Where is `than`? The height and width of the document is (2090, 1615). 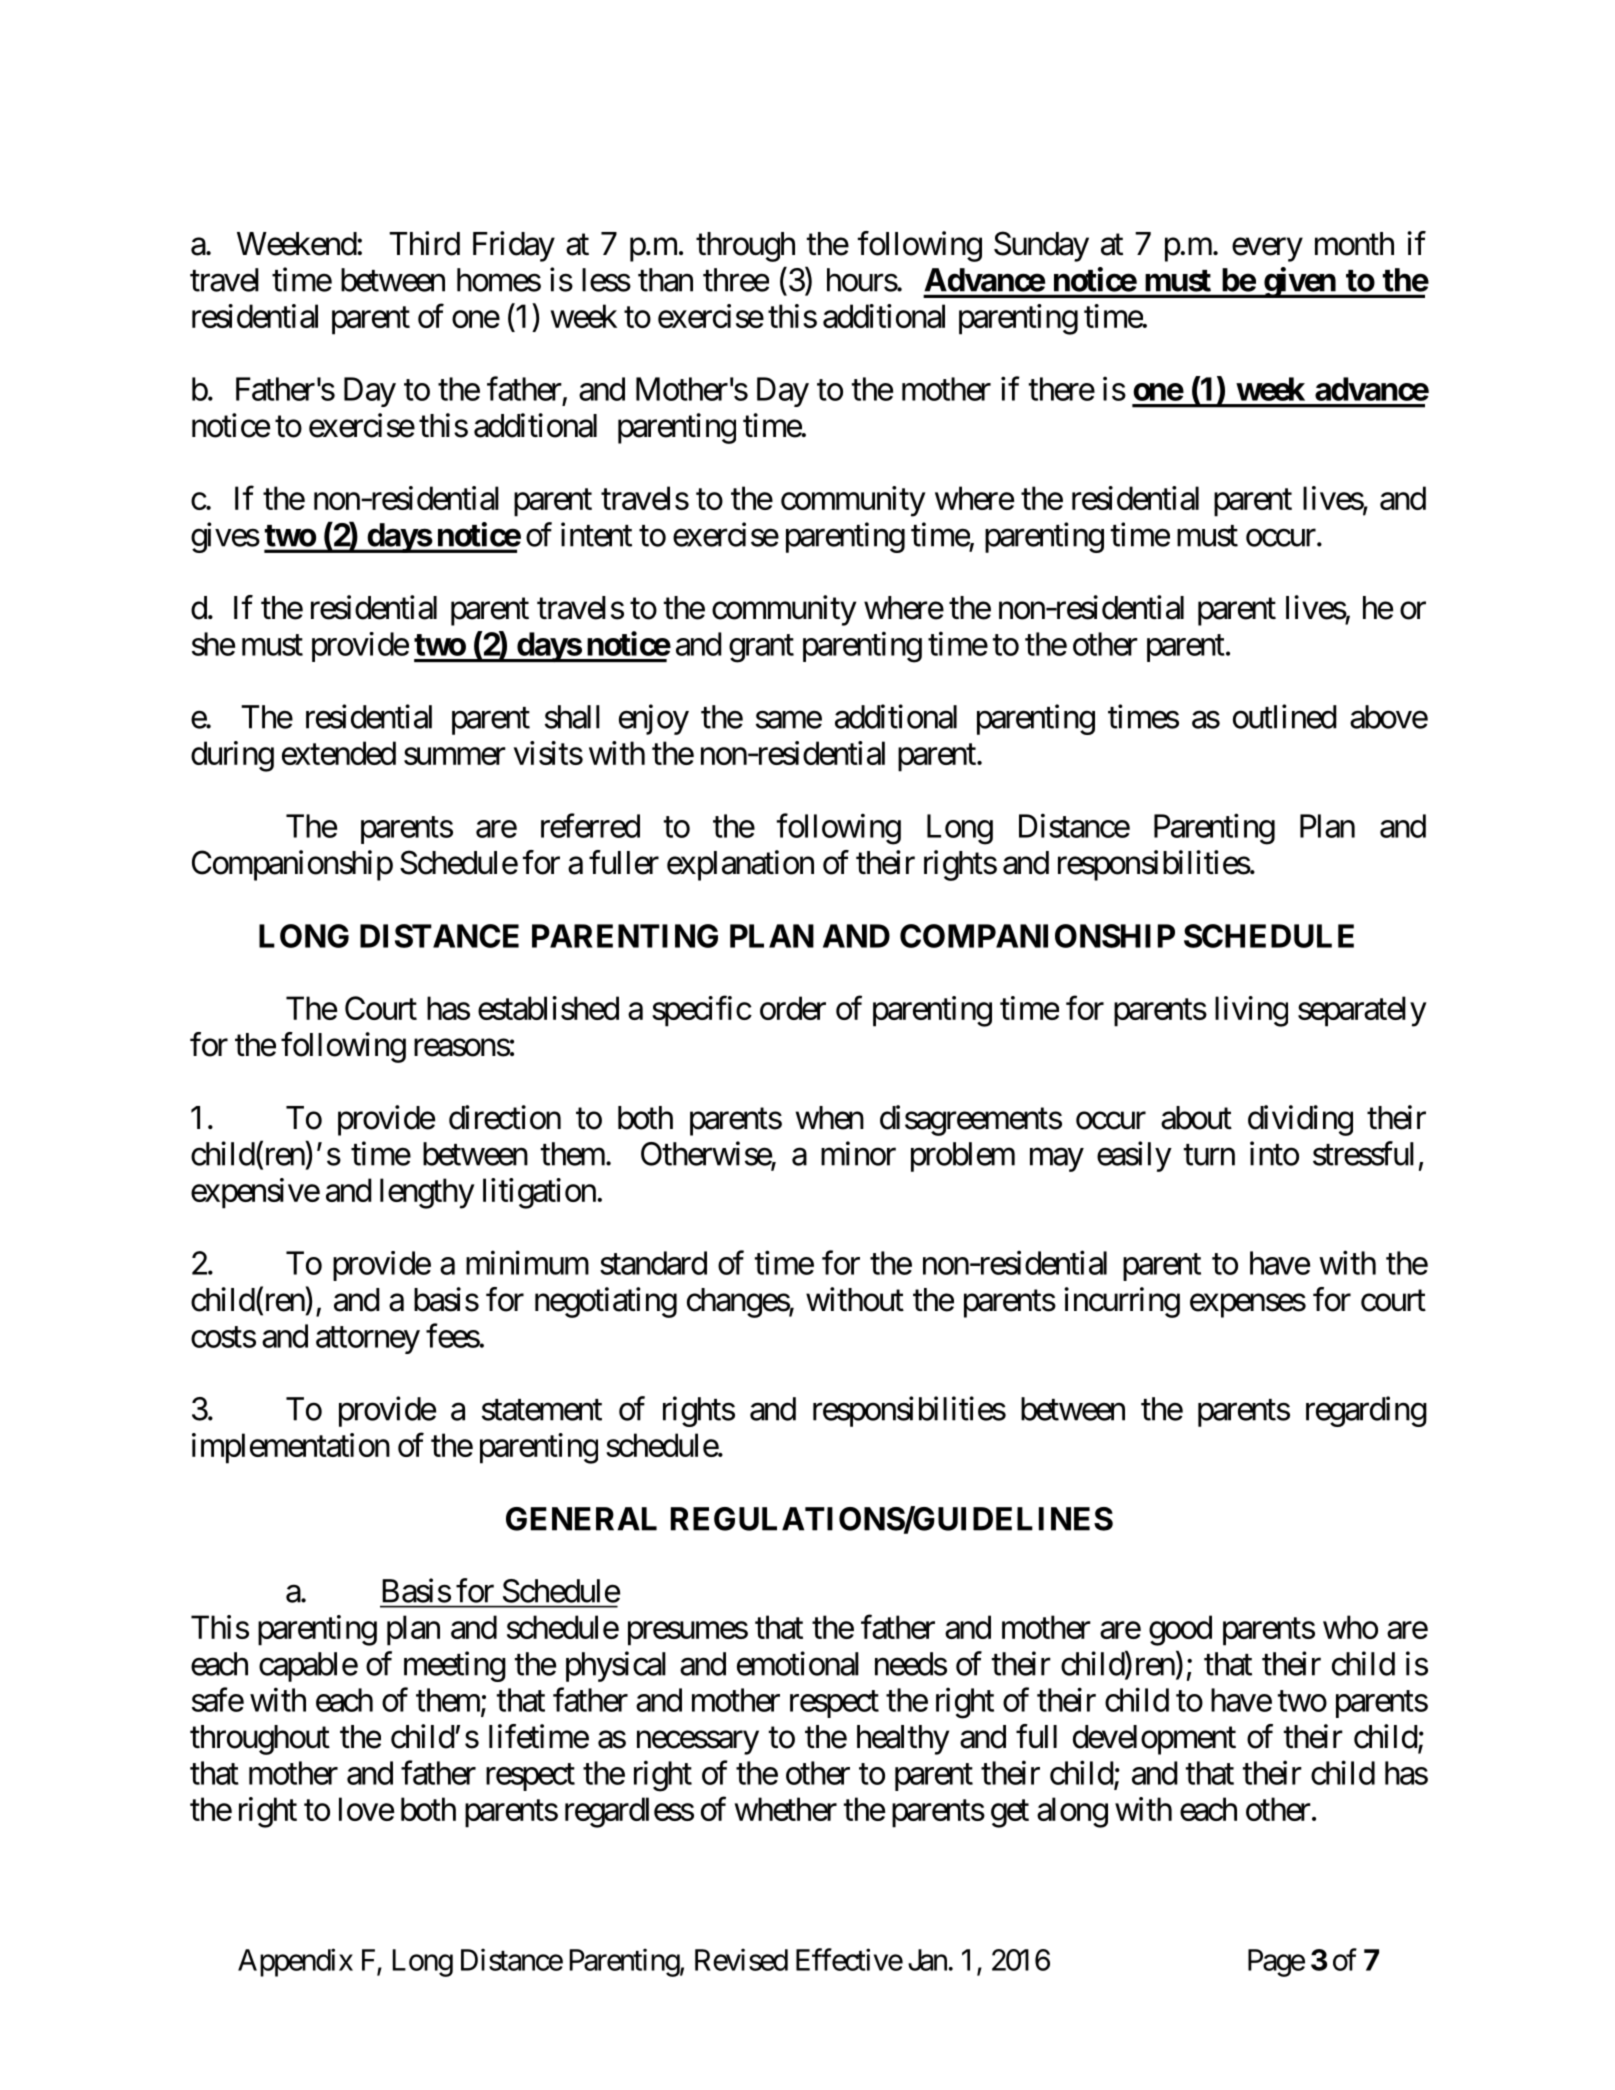 than is located at coordinates (665, 280).
